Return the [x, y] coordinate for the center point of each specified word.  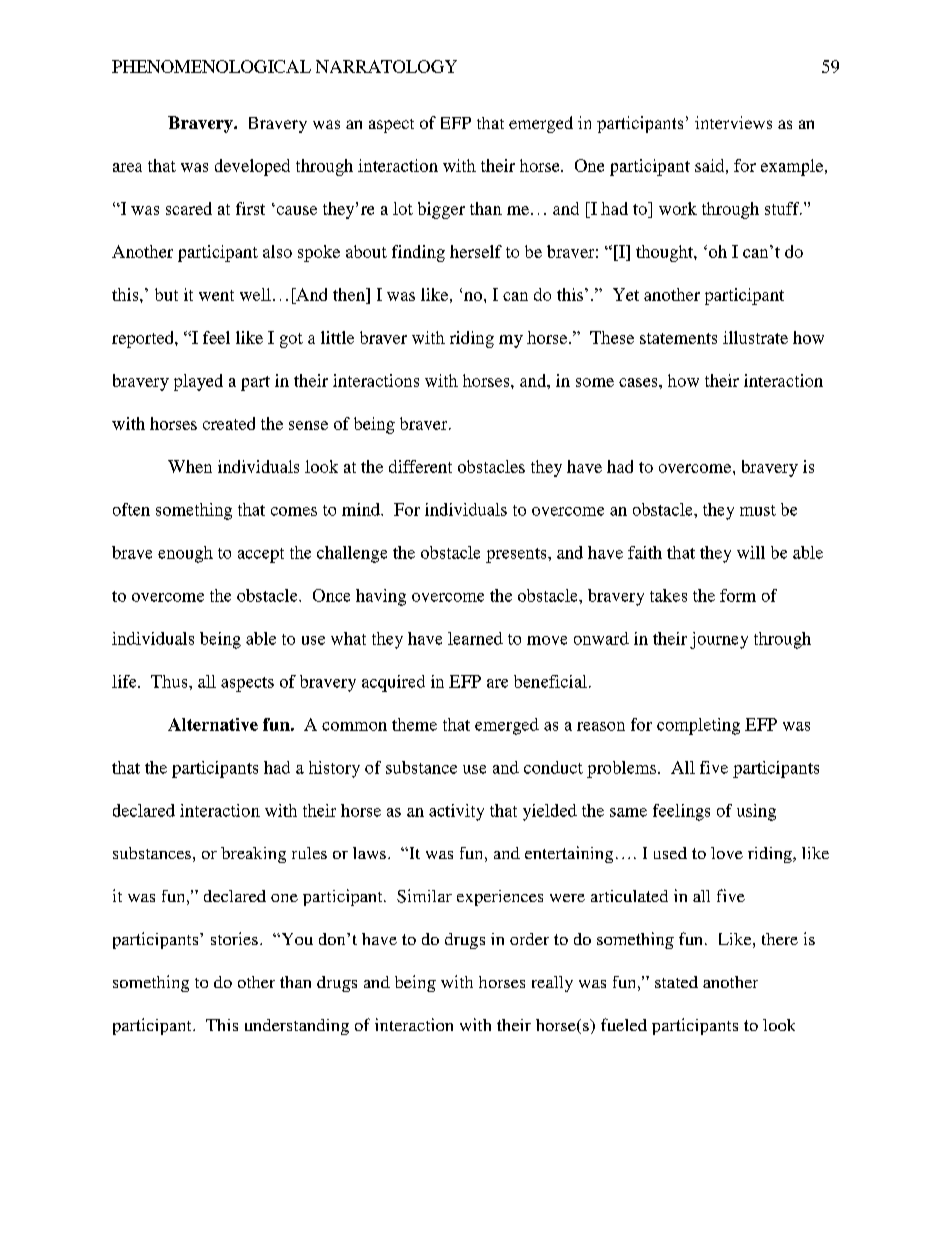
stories [234, 938]
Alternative [213, 724]
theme [414, 724]
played [198, 382]
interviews [733, 122]
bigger [441, 210]
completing [698, 726]
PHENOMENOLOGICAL [211, 66]
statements [678, 338]
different [420, 466]
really [552, 984]
